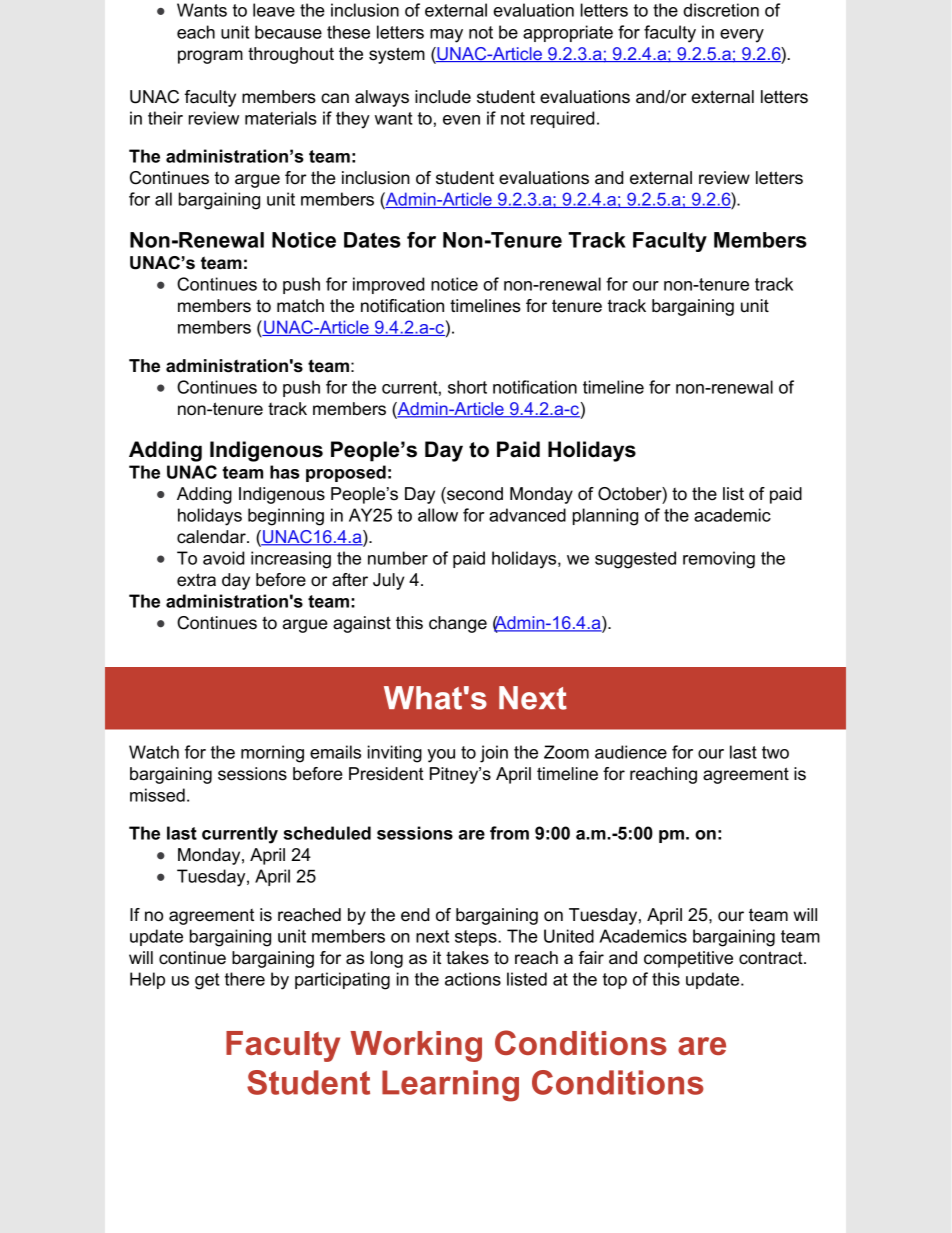  Describe the element at coordinates (688, 959) in the document. I see `competitive` at that location.
